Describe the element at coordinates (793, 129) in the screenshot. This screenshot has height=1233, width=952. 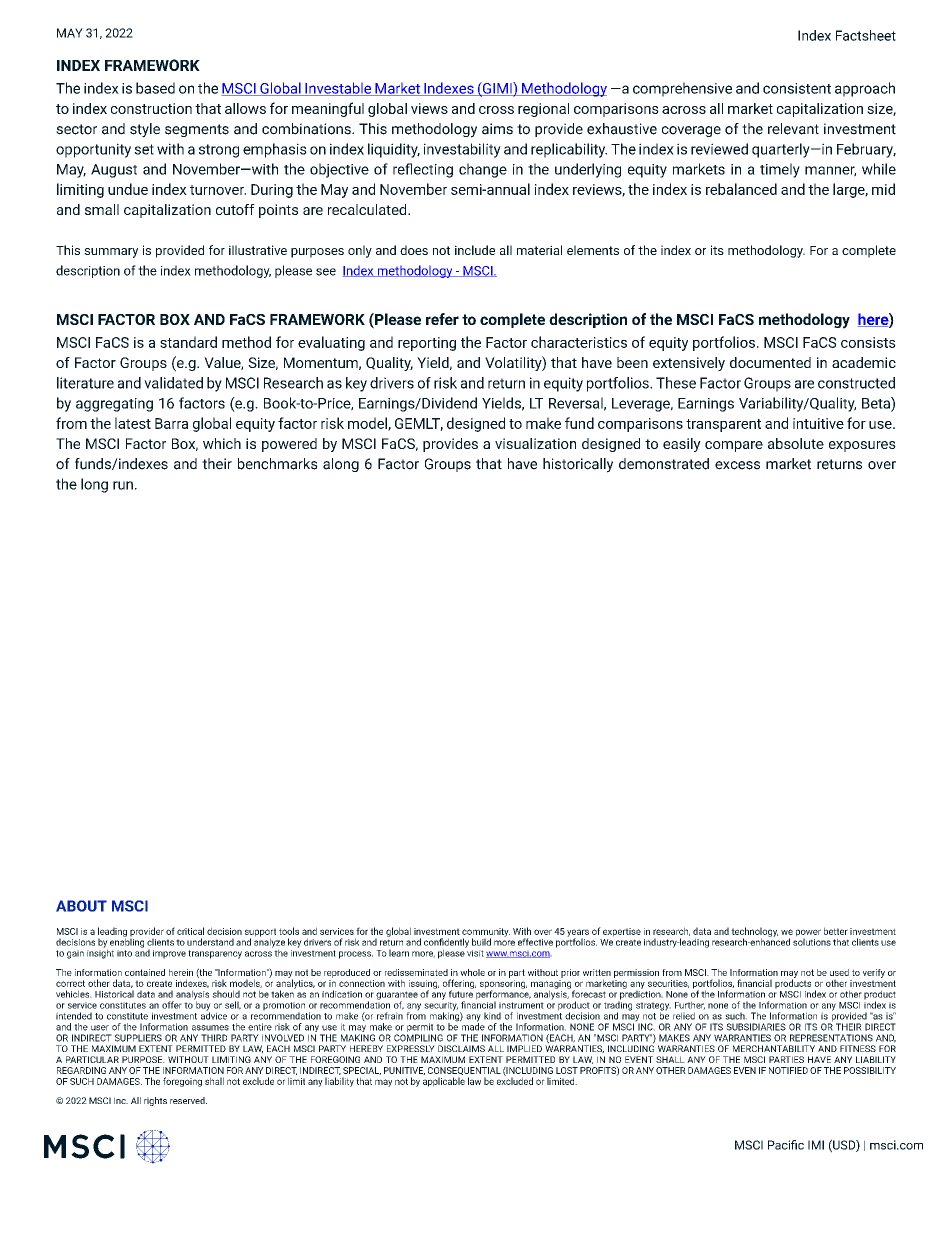
I see `relevant` at that location.
